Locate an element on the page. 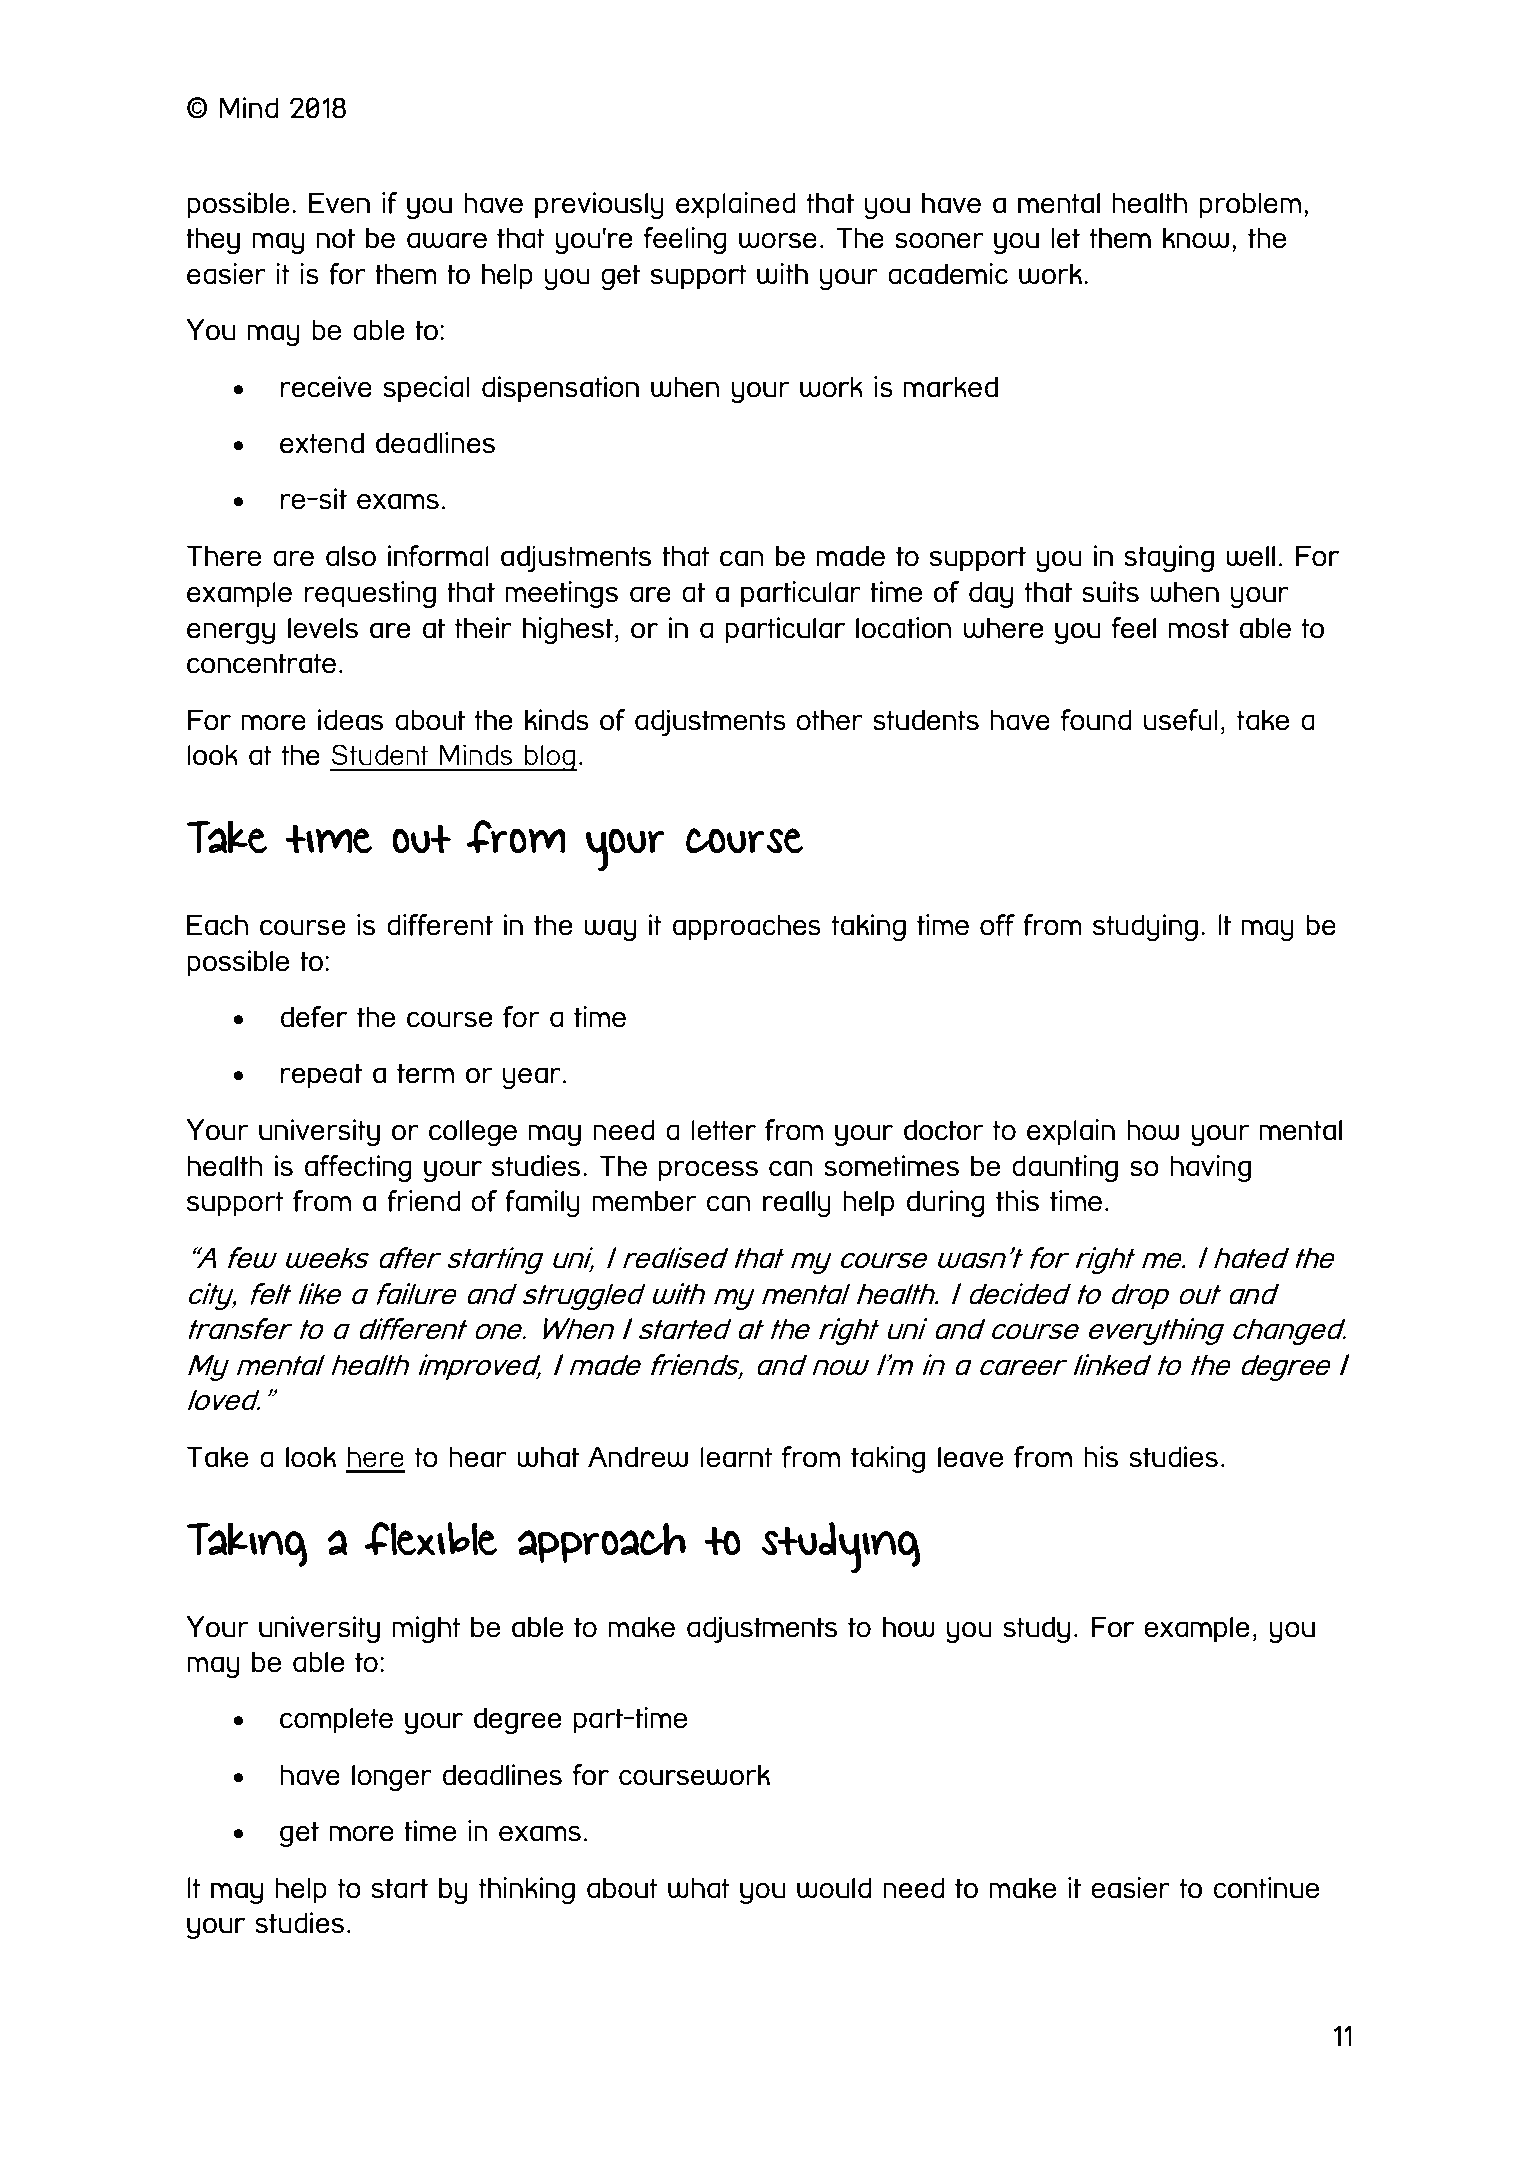  really is located at coordinates (797, 1204).
